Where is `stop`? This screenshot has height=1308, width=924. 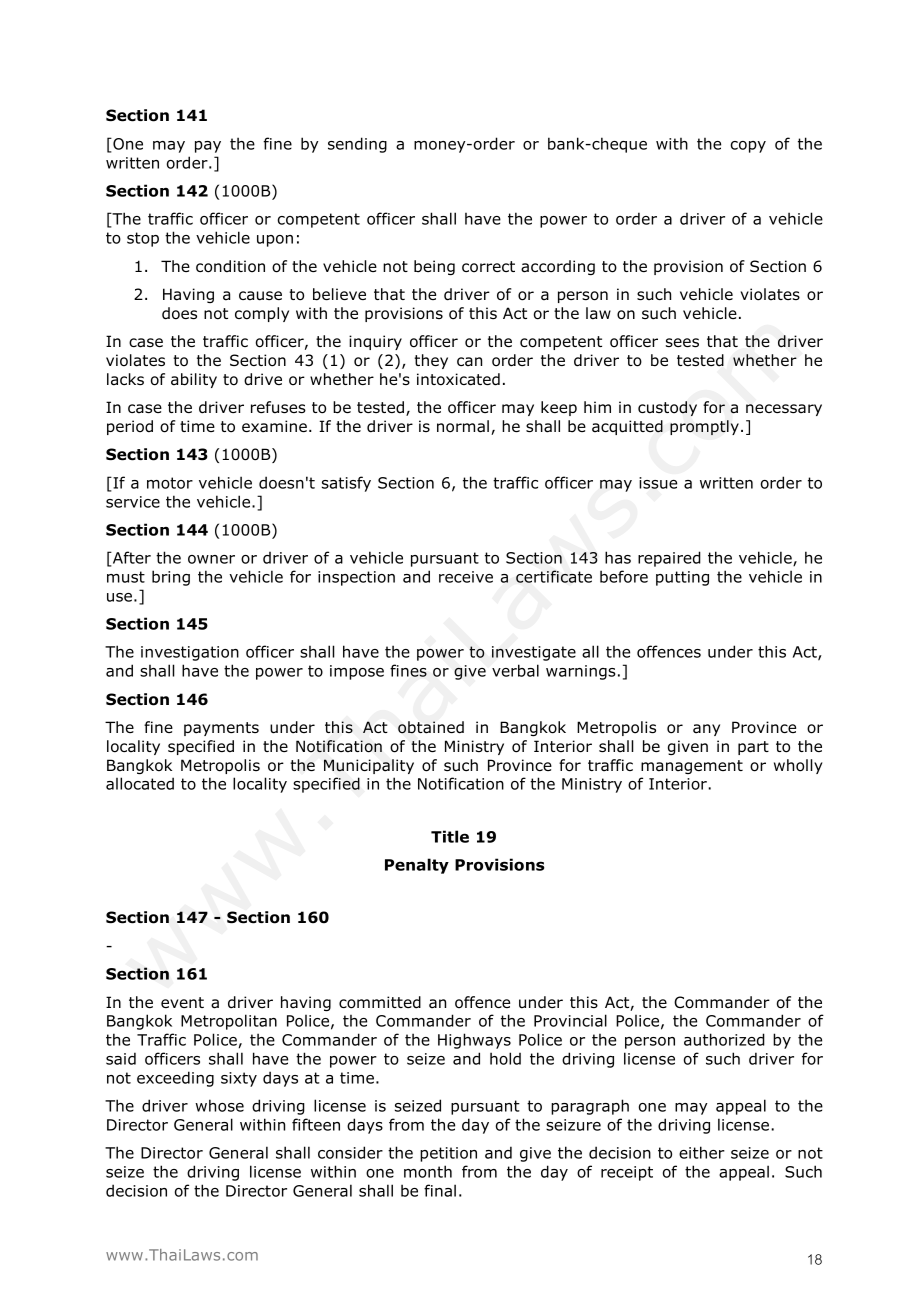 stop is located at coordinates (143, 239).
